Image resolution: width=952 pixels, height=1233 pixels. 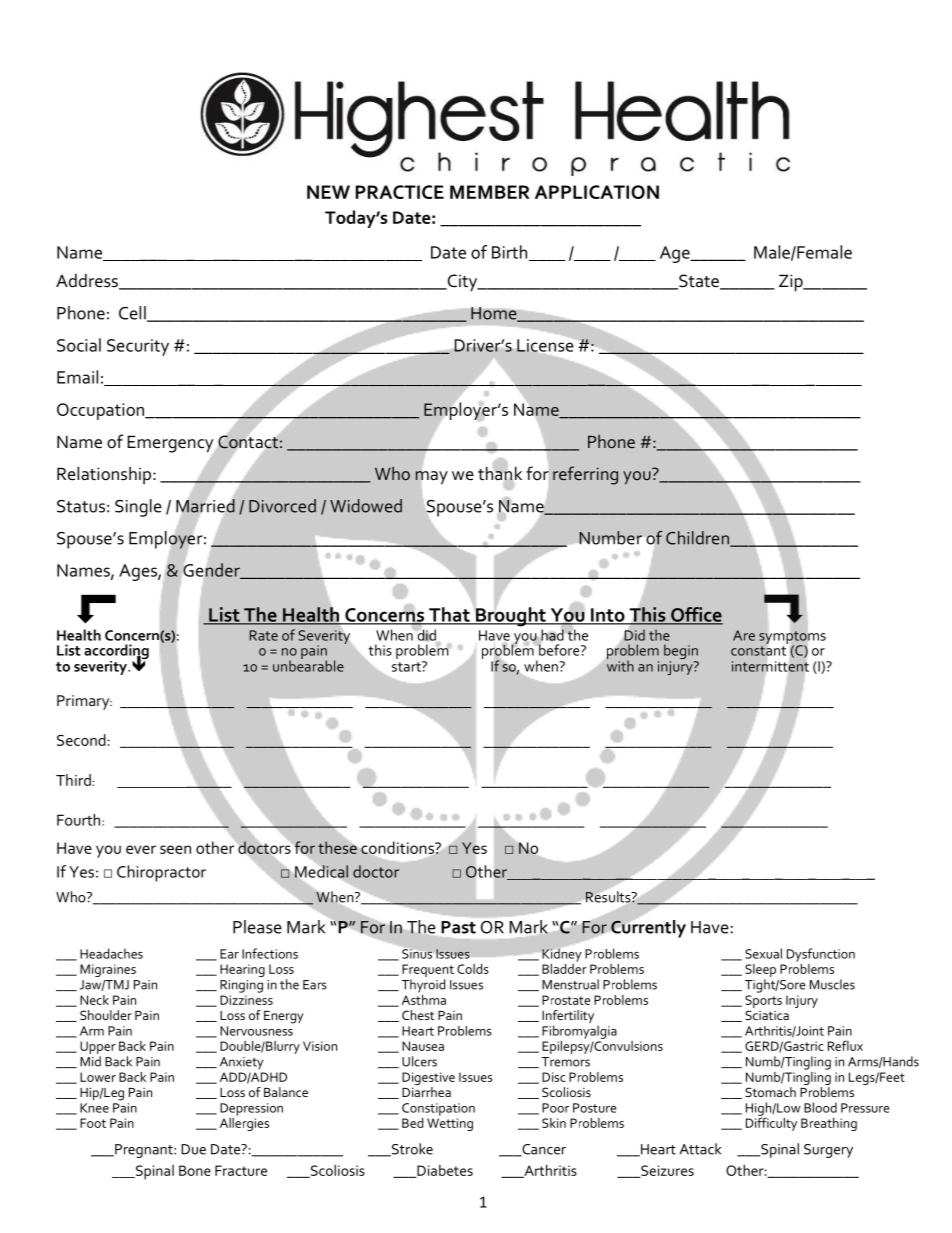 I want to click on according, so click(x=116, y=653).
